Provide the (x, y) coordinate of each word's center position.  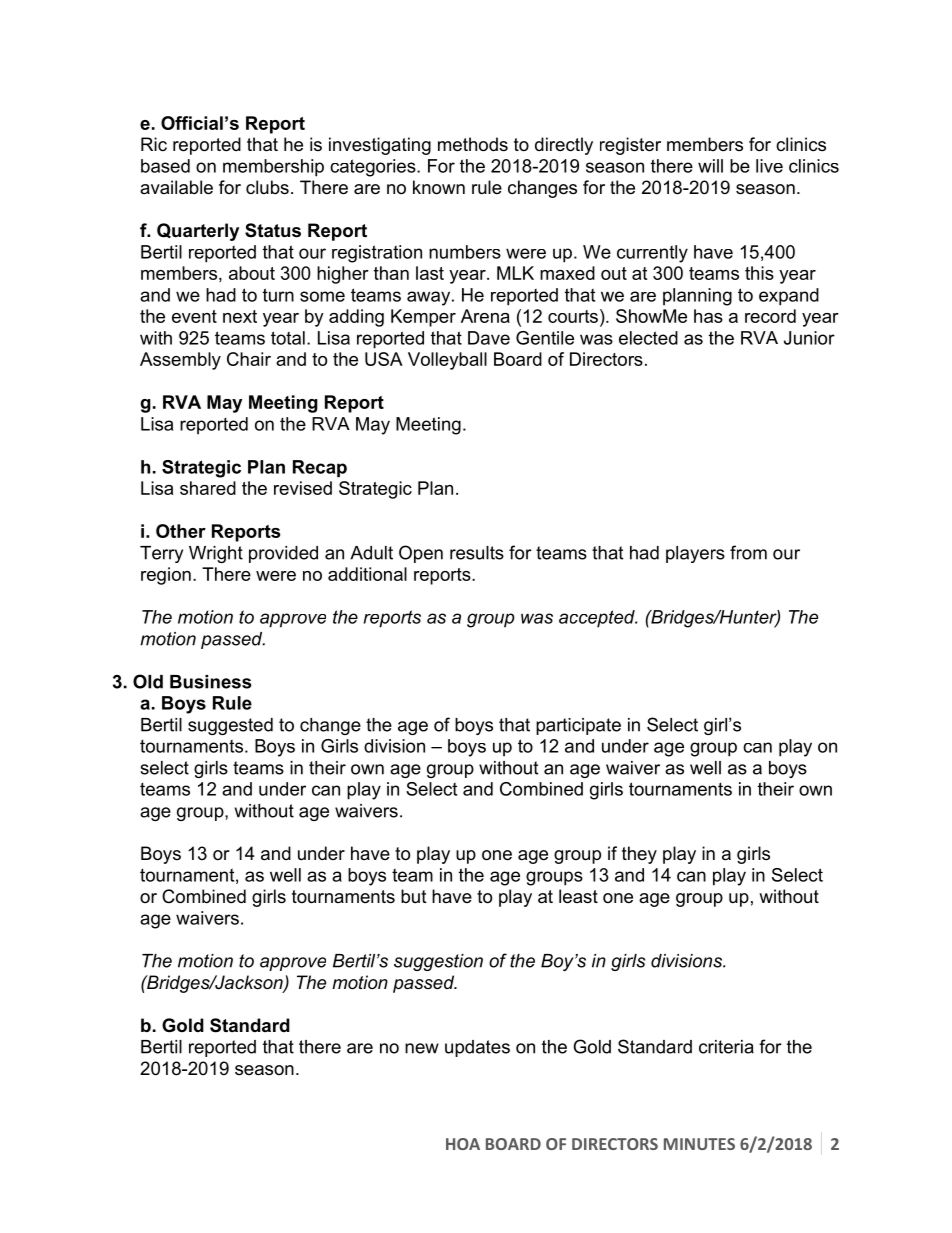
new (422, 1048)
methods (473, 144)
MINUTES (699, 1144)
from (748, 552)
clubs (267, 187)
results (477, 553)
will (710, 166)
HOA (463, 1144)
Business (211, 682)
